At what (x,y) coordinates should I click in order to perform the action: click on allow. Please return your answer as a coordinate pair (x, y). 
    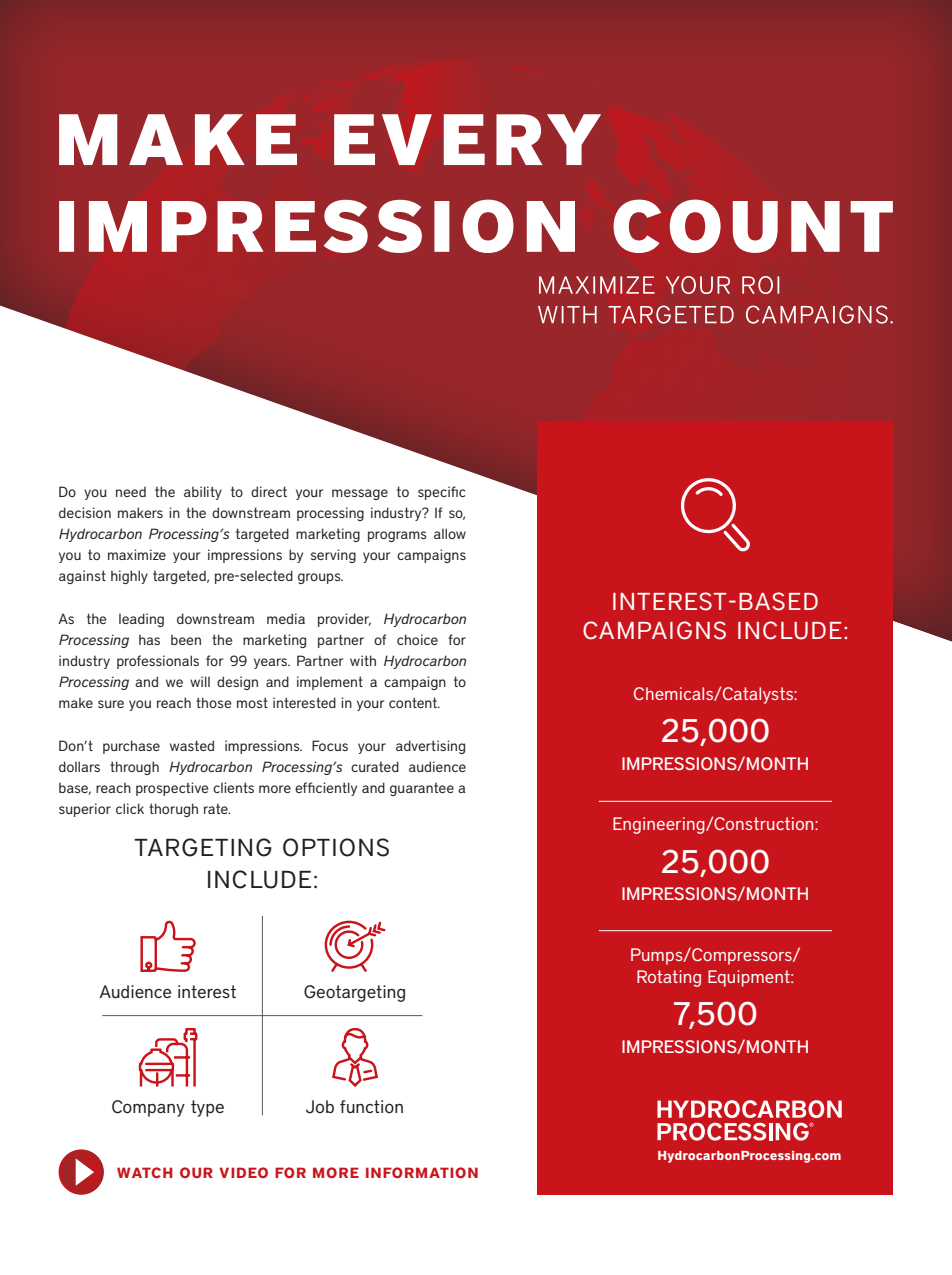
    Looking at the image, I should click on (450, 533).
